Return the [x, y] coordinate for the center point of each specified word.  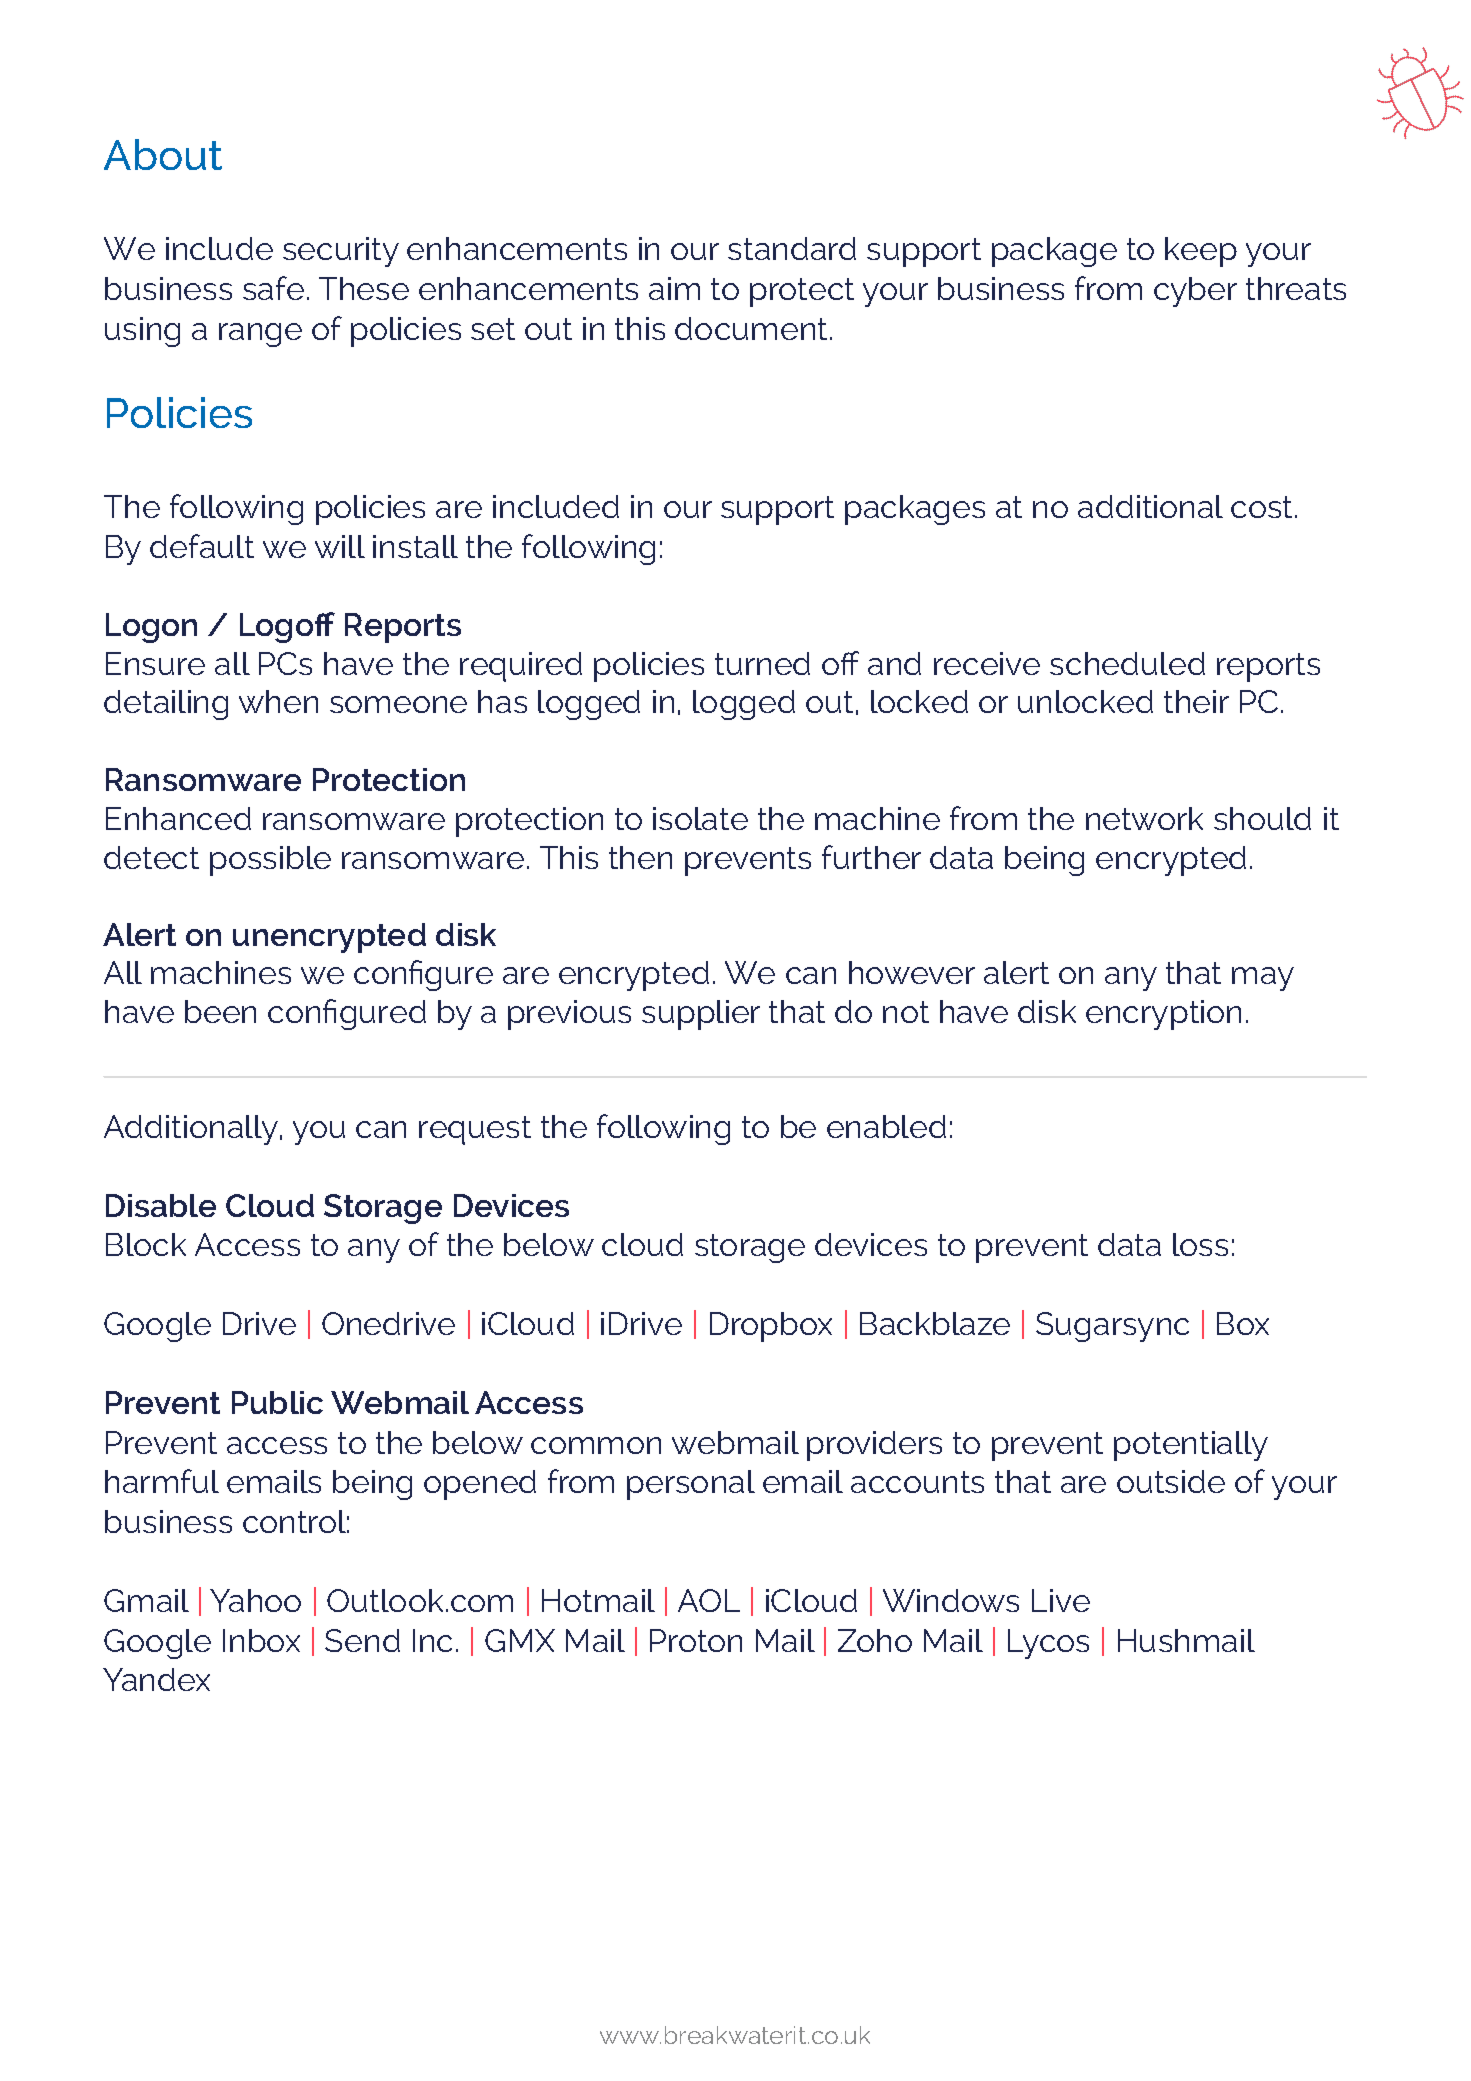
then [640, 857]
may [1263, 979]
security [341, 252]
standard [792, 248]
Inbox [261, 1640]
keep [1201, 252]
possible [270, 861]
